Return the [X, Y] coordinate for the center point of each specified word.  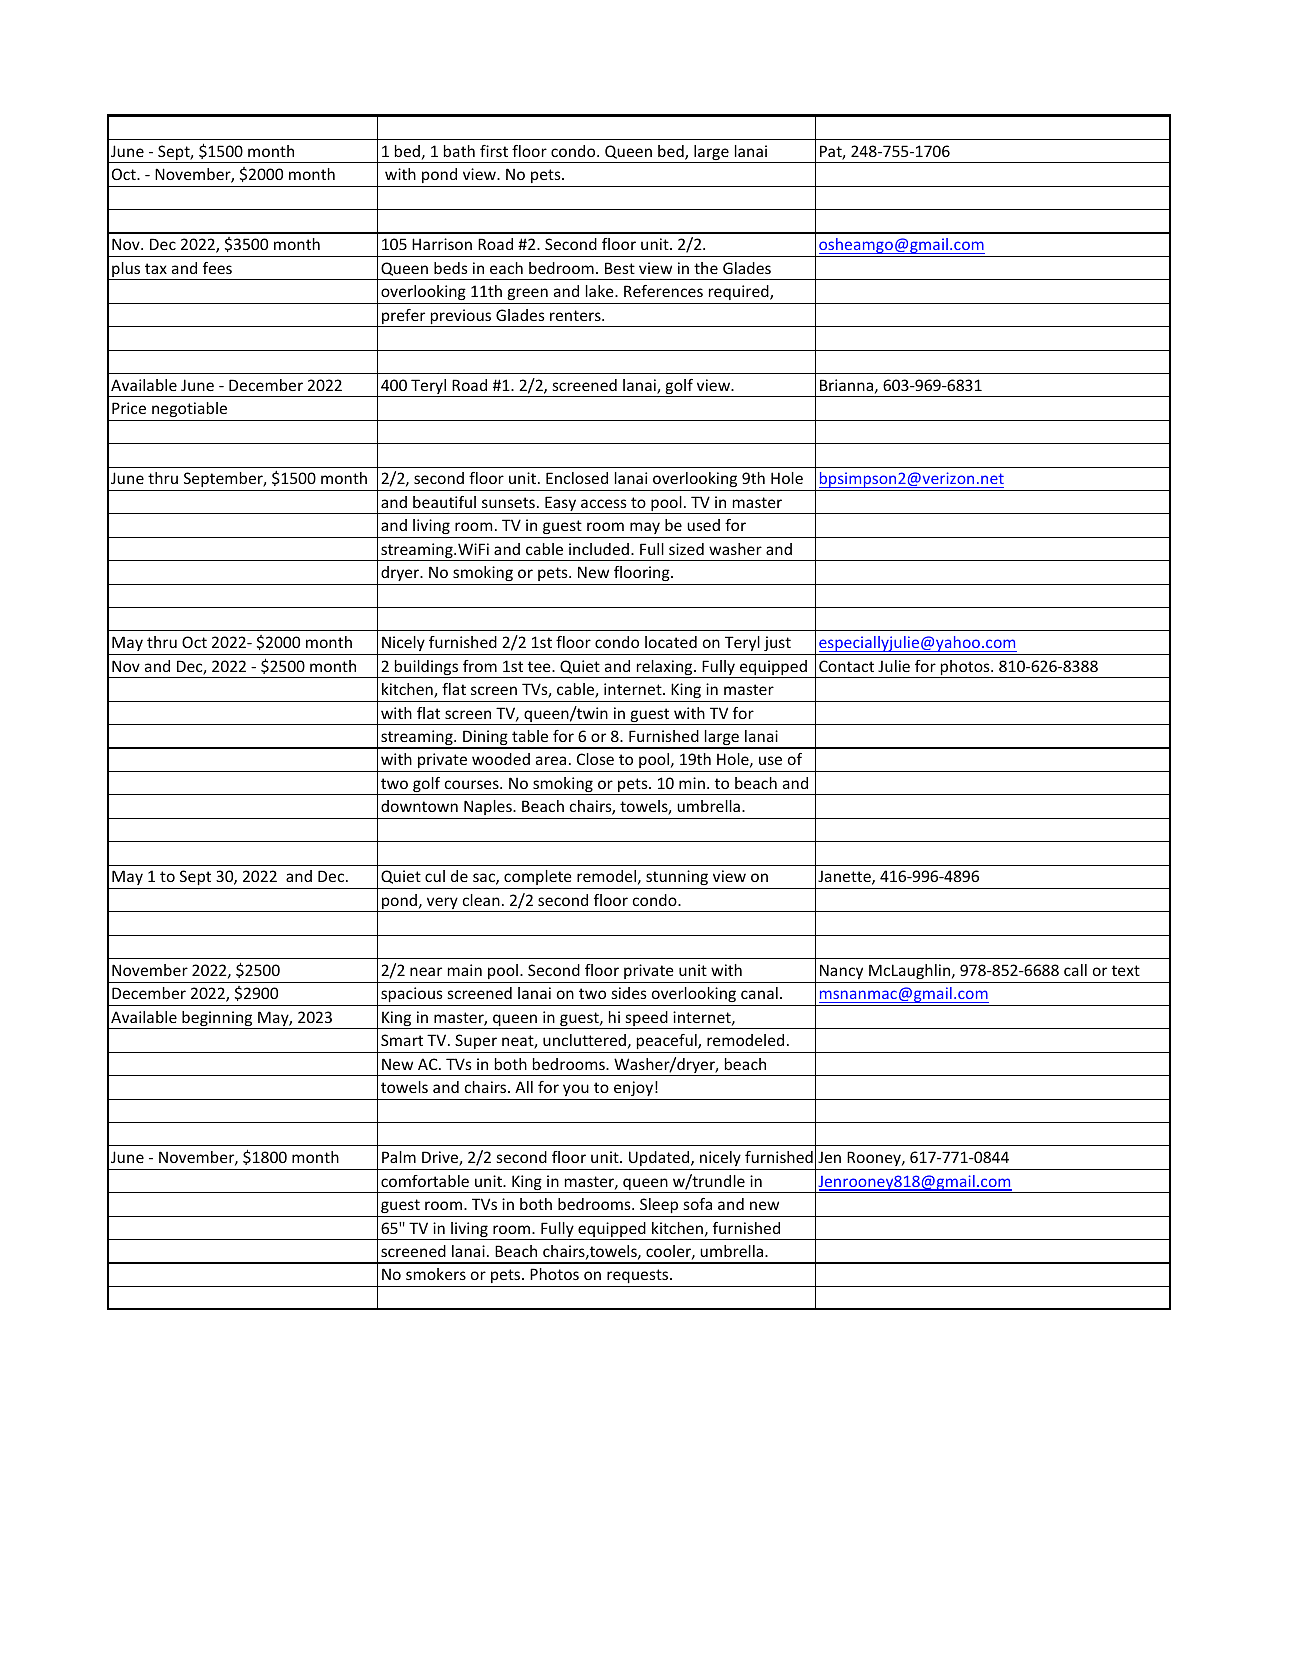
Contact [846, 666]
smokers [436, 1274]
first [494, 151]
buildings [427, 669]
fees [217, 268]
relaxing [664, 669]
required [740, 292]
